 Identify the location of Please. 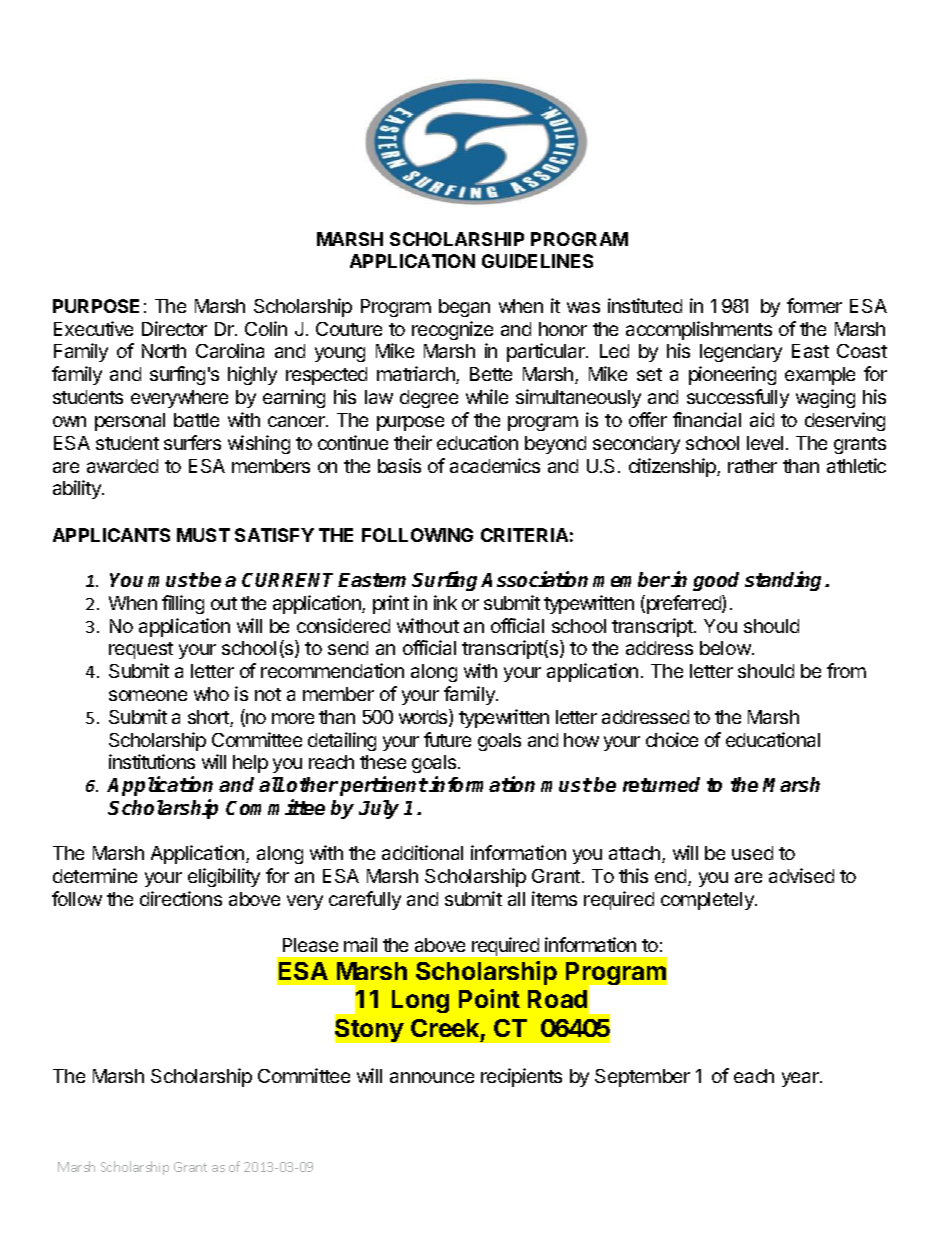
(310, 945).
